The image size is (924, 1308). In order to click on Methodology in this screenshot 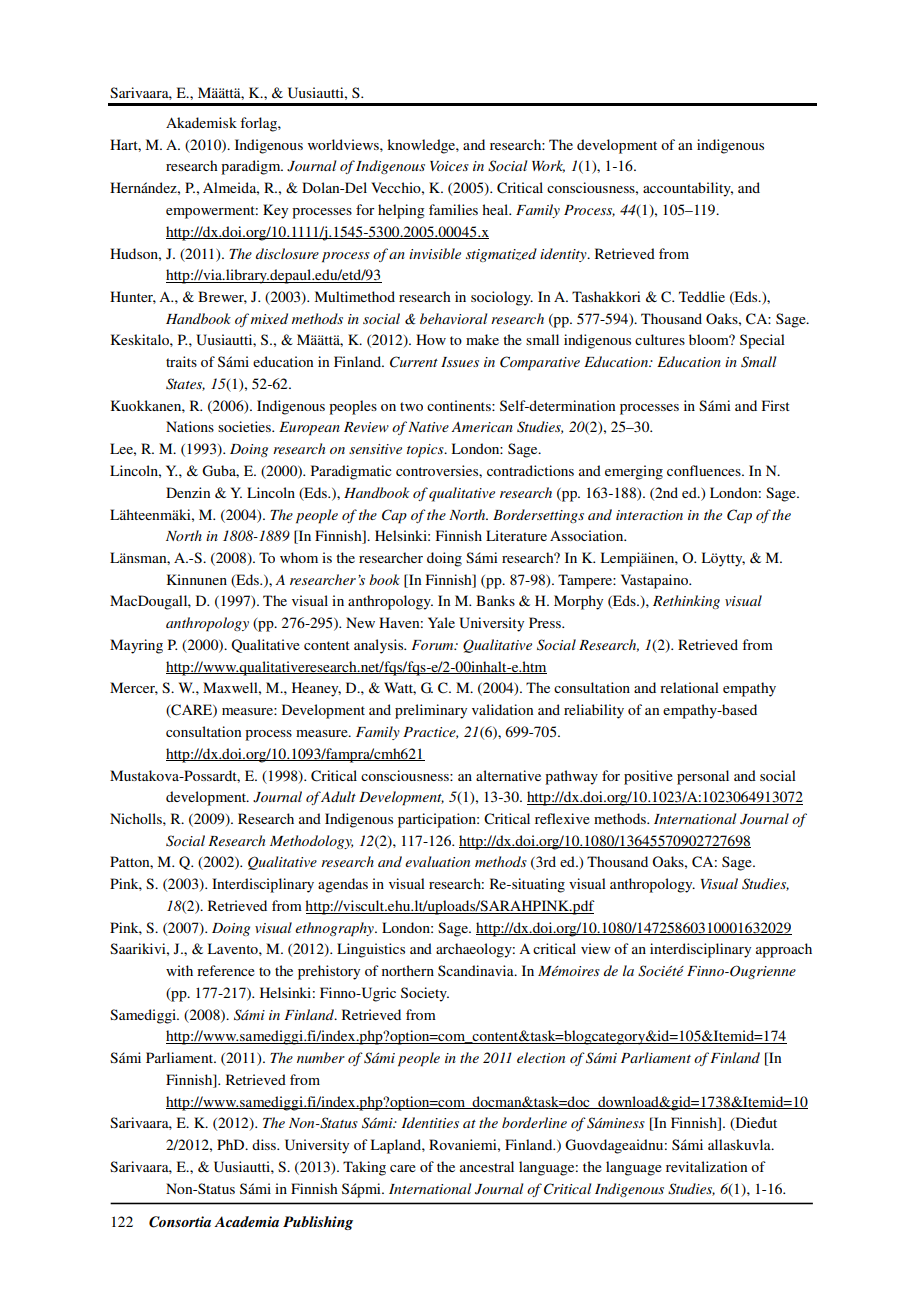, I will do `click(311, 842)`.
